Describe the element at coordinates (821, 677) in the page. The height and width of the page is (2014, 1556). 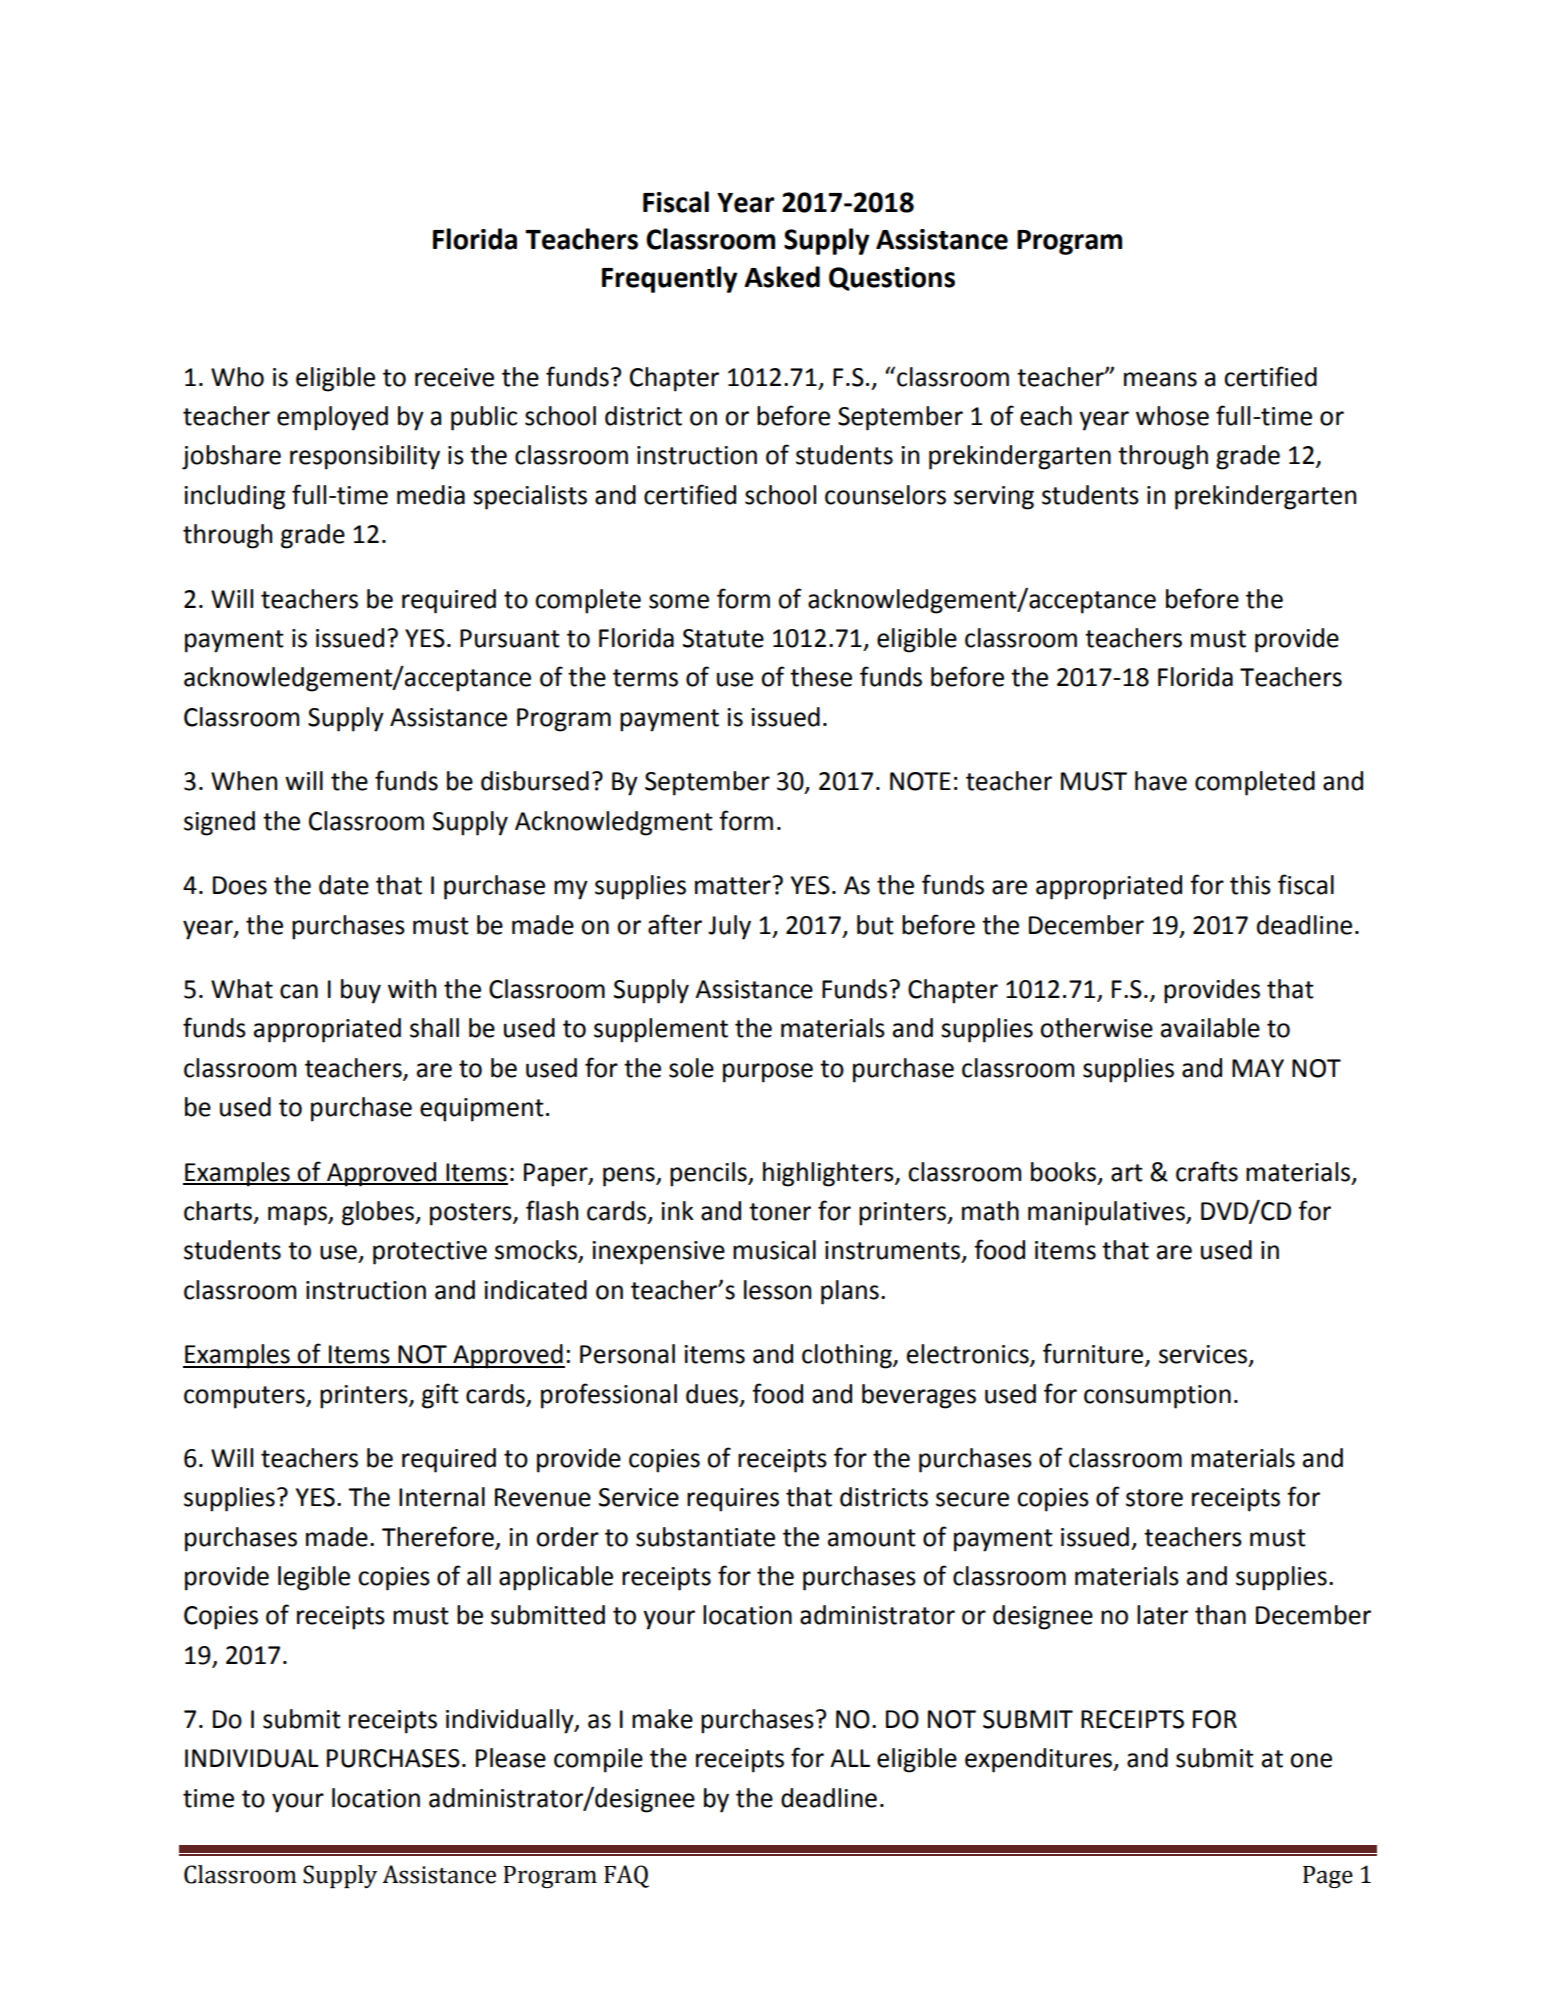
I see `these` at that location.
